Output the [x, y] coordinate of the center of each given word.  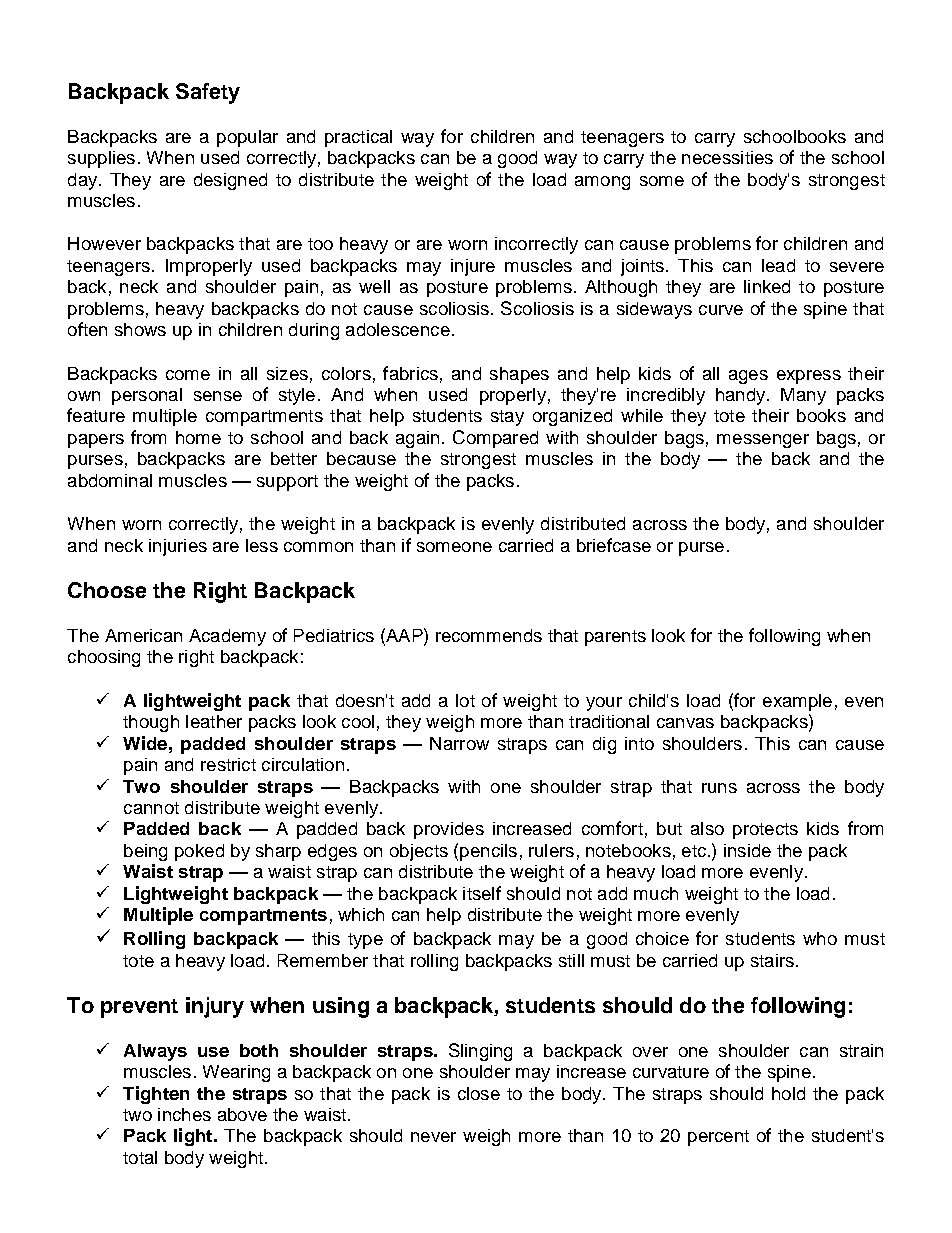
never [433, 1137]
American [143, 635]
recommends [489, 635]
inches [184, 1114]
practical [358, 138]
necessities [727, 157]
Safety [208, 93]
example [797, 702]
